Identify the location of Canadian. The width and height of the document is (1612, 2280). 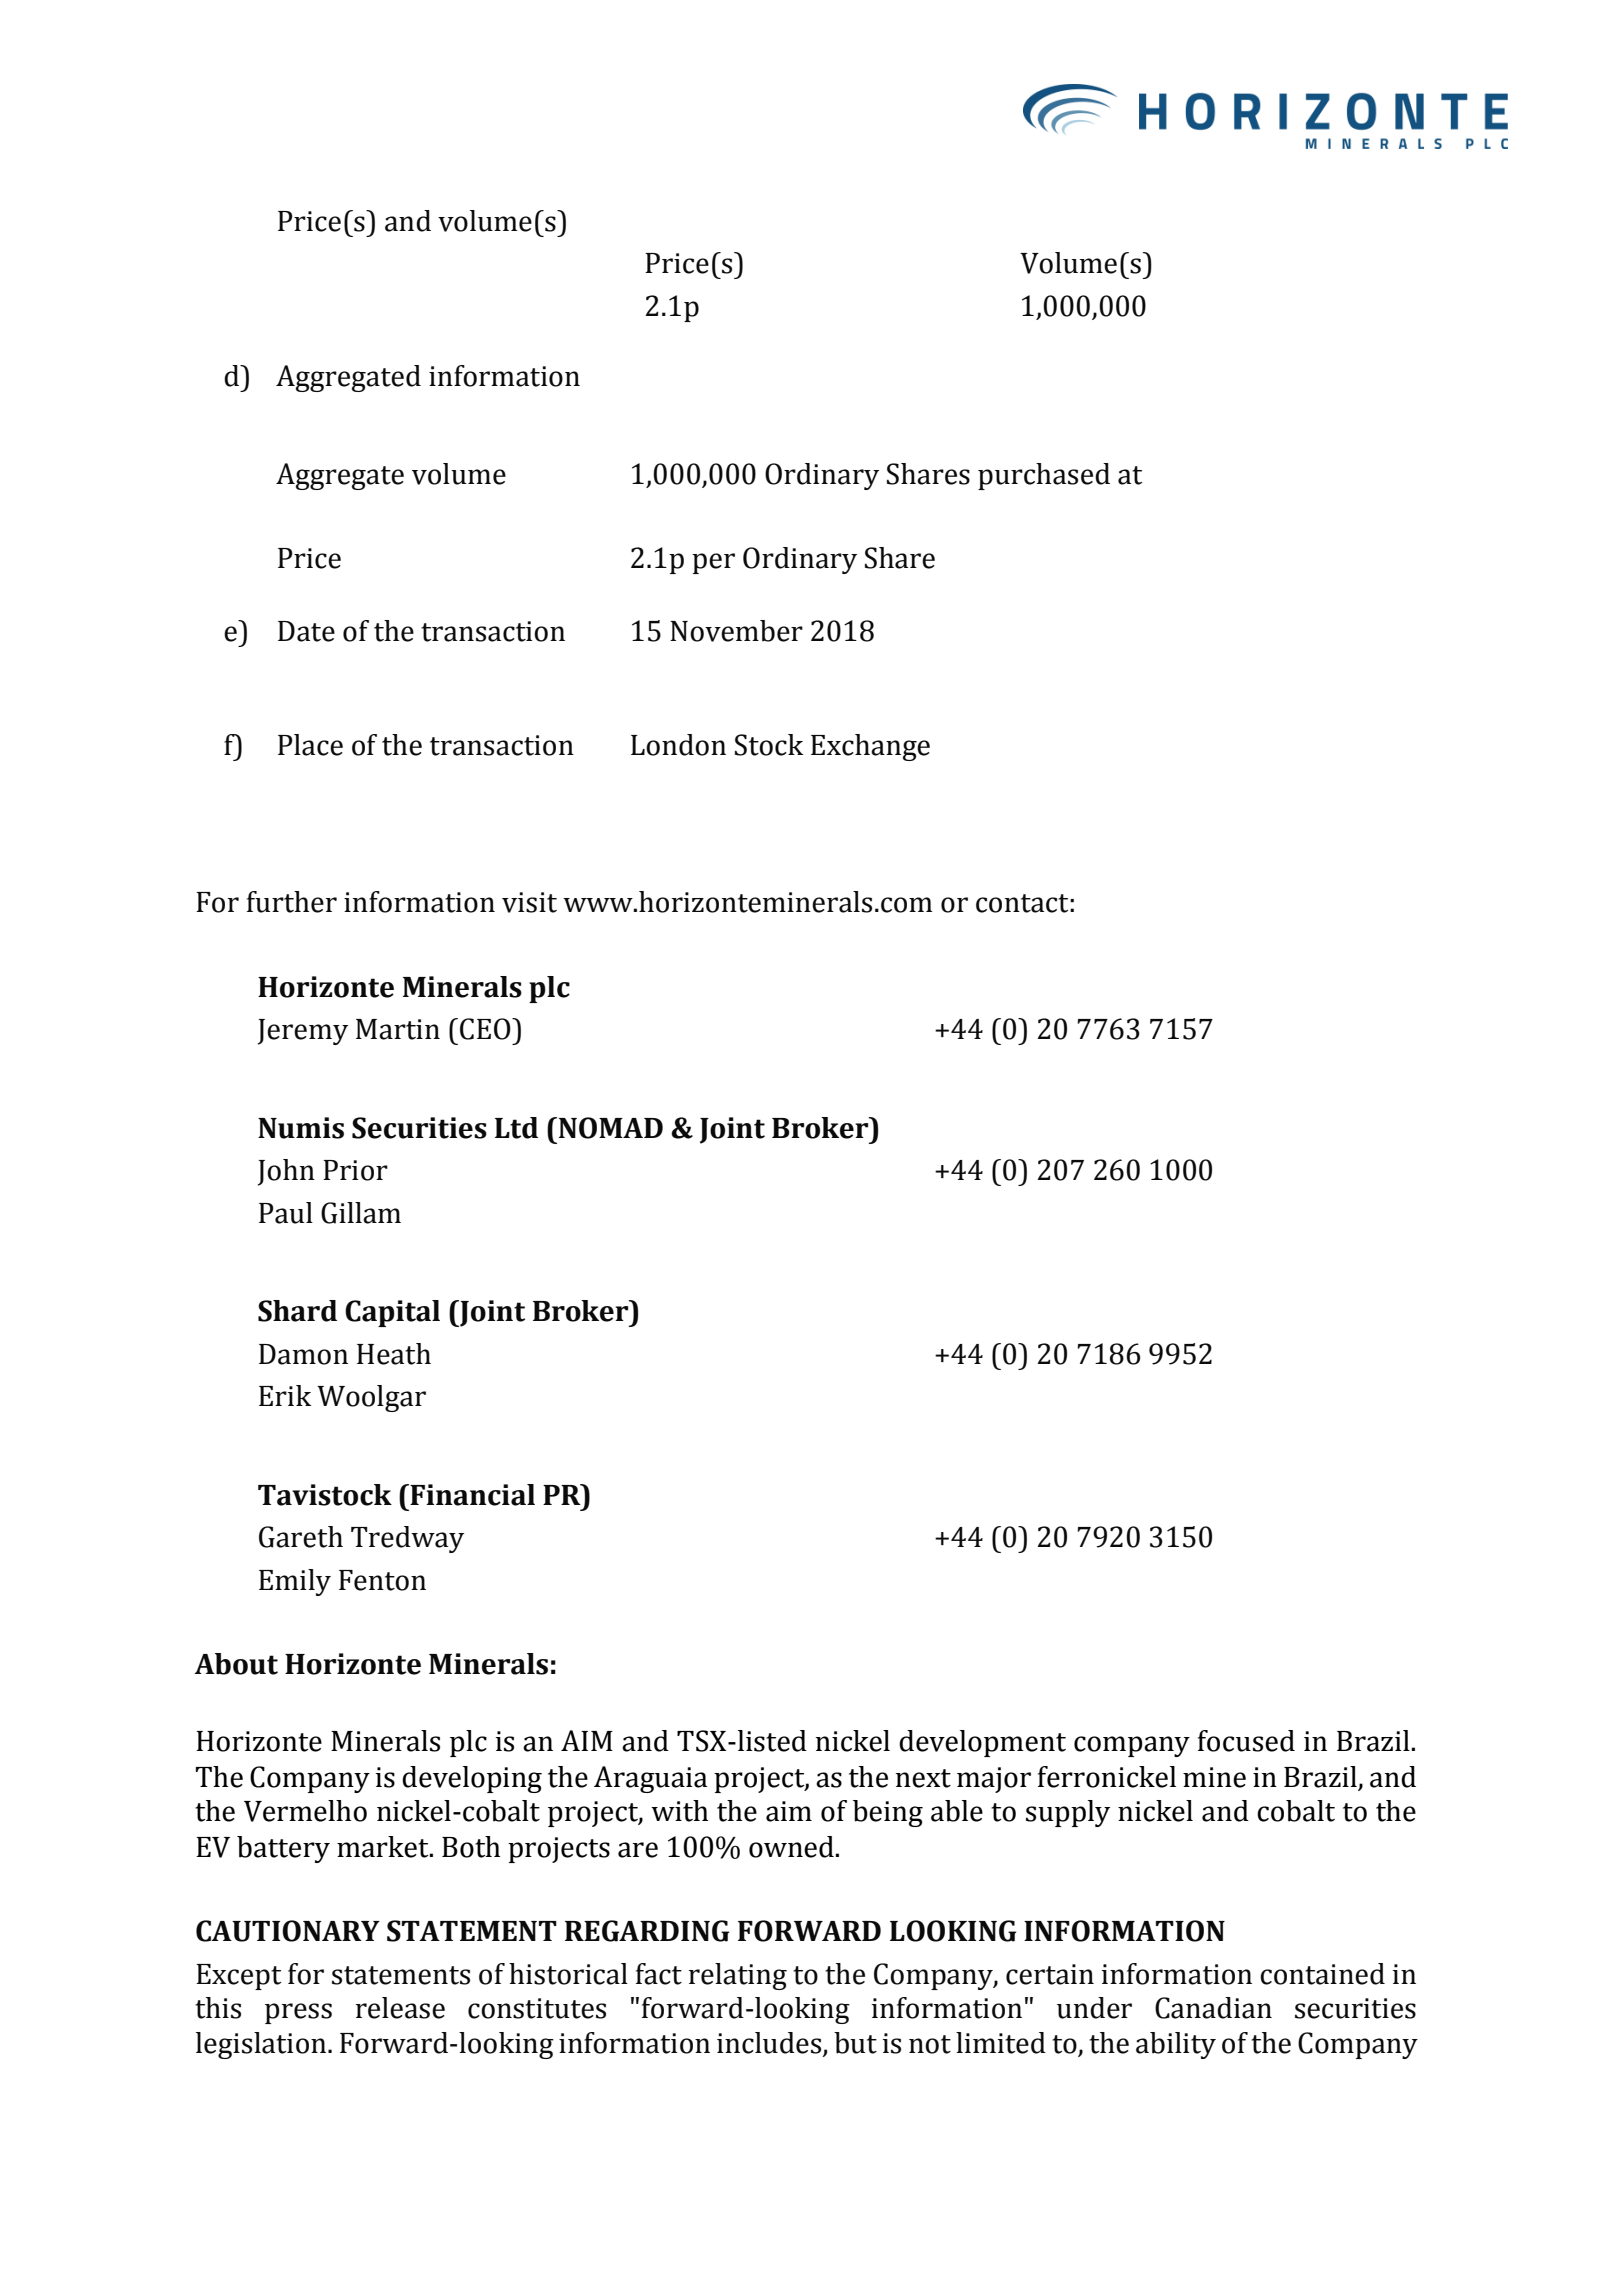
(1213, 2008).
